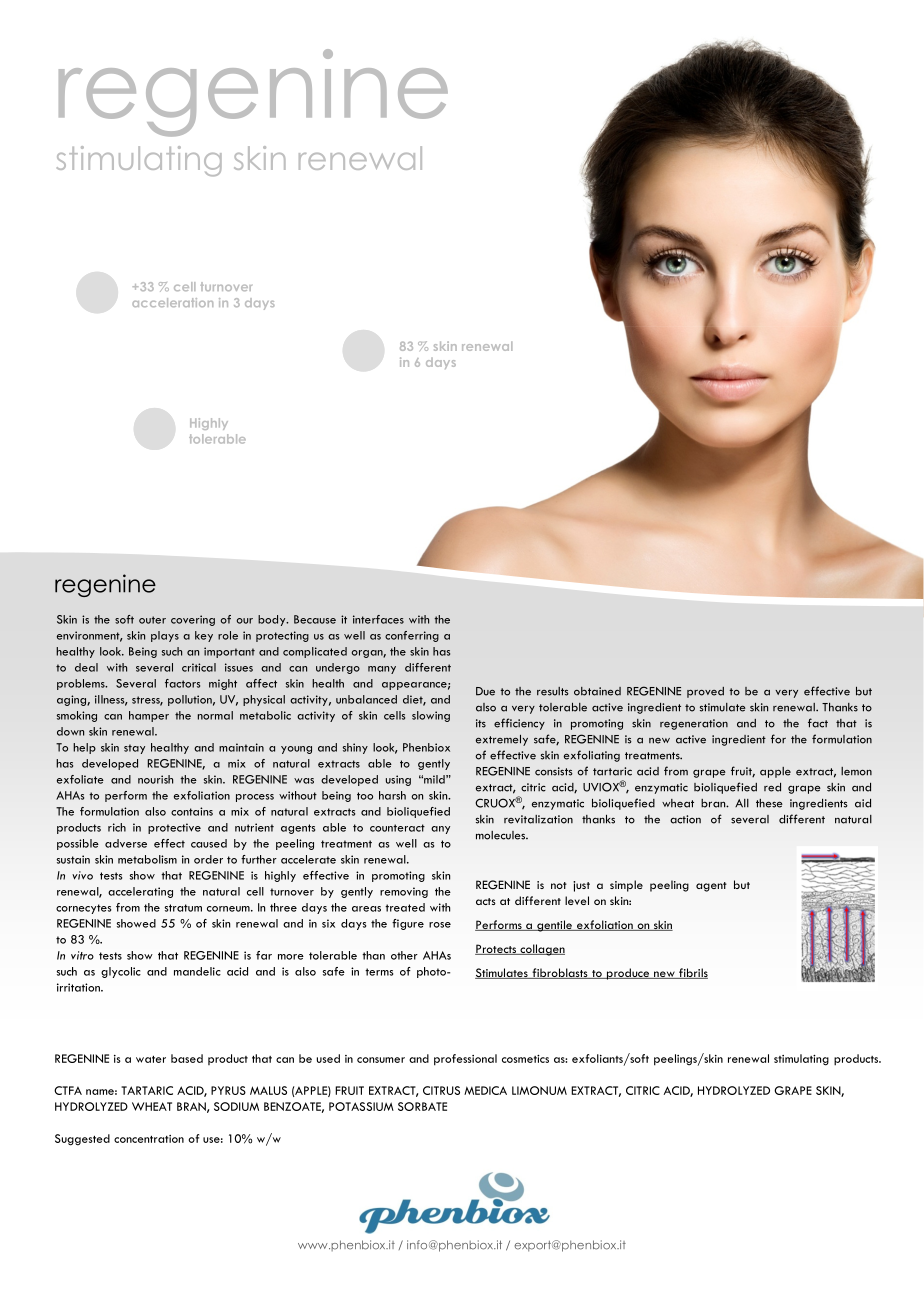  I want to click on interfaces, so click(378, 619).
